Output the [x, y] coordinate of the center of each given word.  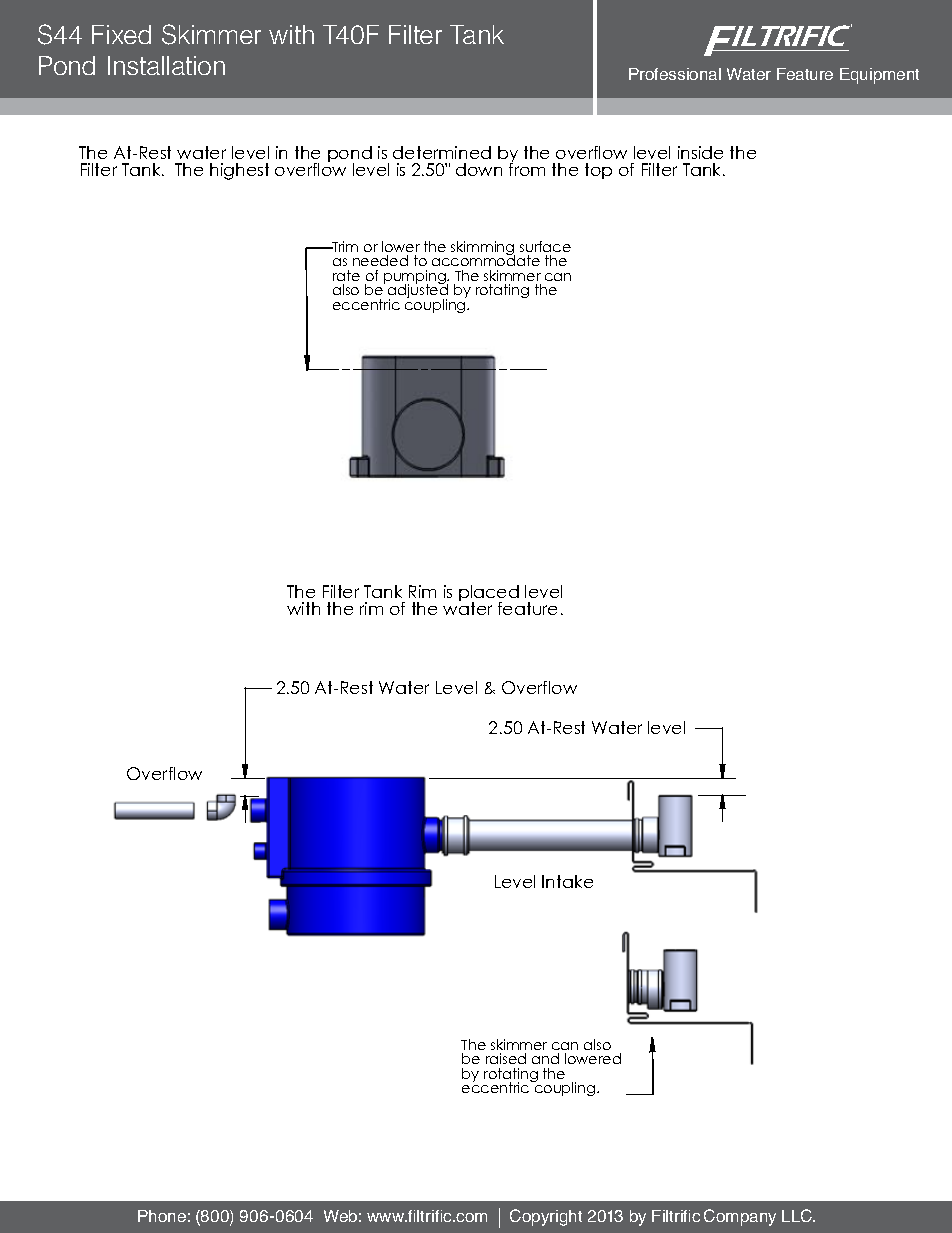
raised [506, 1058]
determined [442, 152]
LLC [798, 1215]
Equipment [879, 76]
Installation [166, 65]
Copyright [546, 1217]
